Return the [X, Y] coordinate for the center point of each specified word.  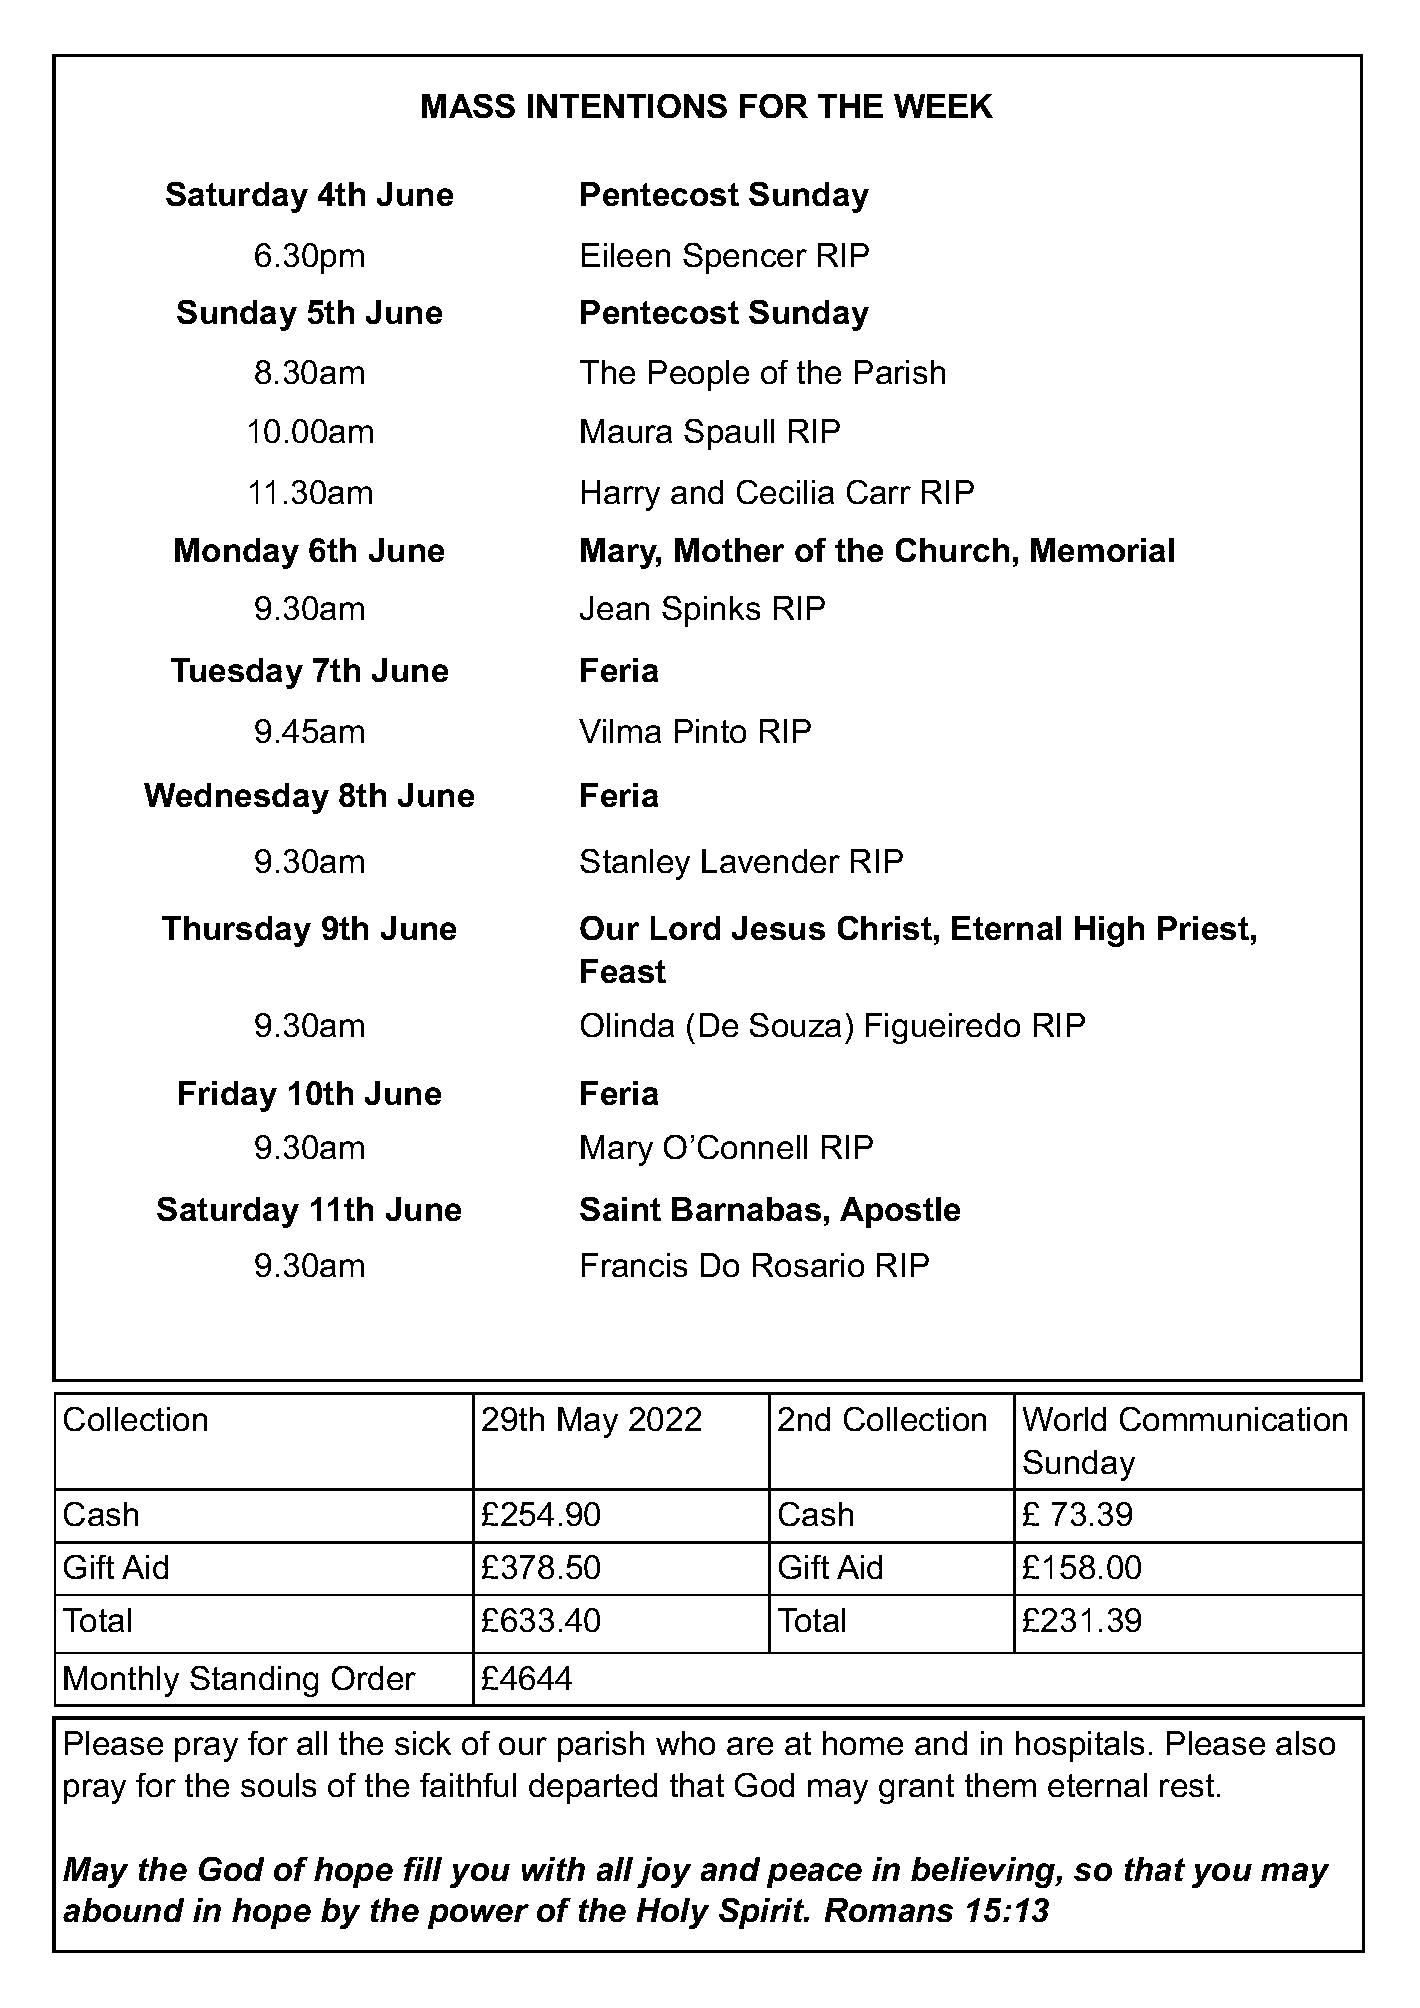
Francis [634, 1265]
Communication [1233, 1419]
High [1109, 931]
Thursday [236, 931]
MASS [468, 106]
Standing [254, 1681]
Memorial [1102, 550]
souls [278, 1785]
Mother [729, 550]
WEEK [943, 106]
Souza [795, 1025]
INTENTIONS [627, 106]
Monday [237, 553]
